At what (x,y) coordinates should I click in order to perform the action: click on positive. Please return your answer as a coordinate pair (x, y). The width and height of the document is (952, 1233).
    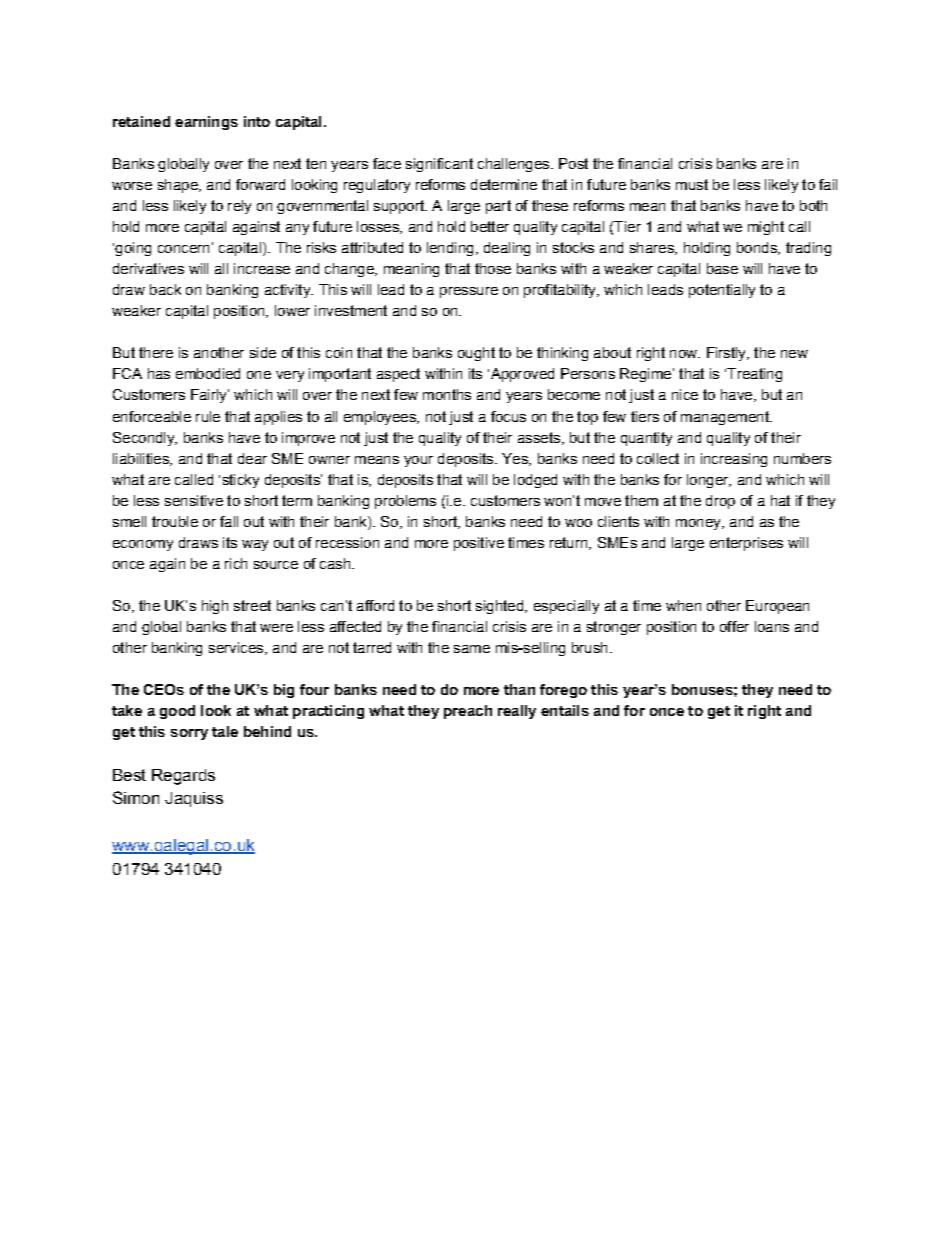
    Looking at the image, I should click on (479, 544).
